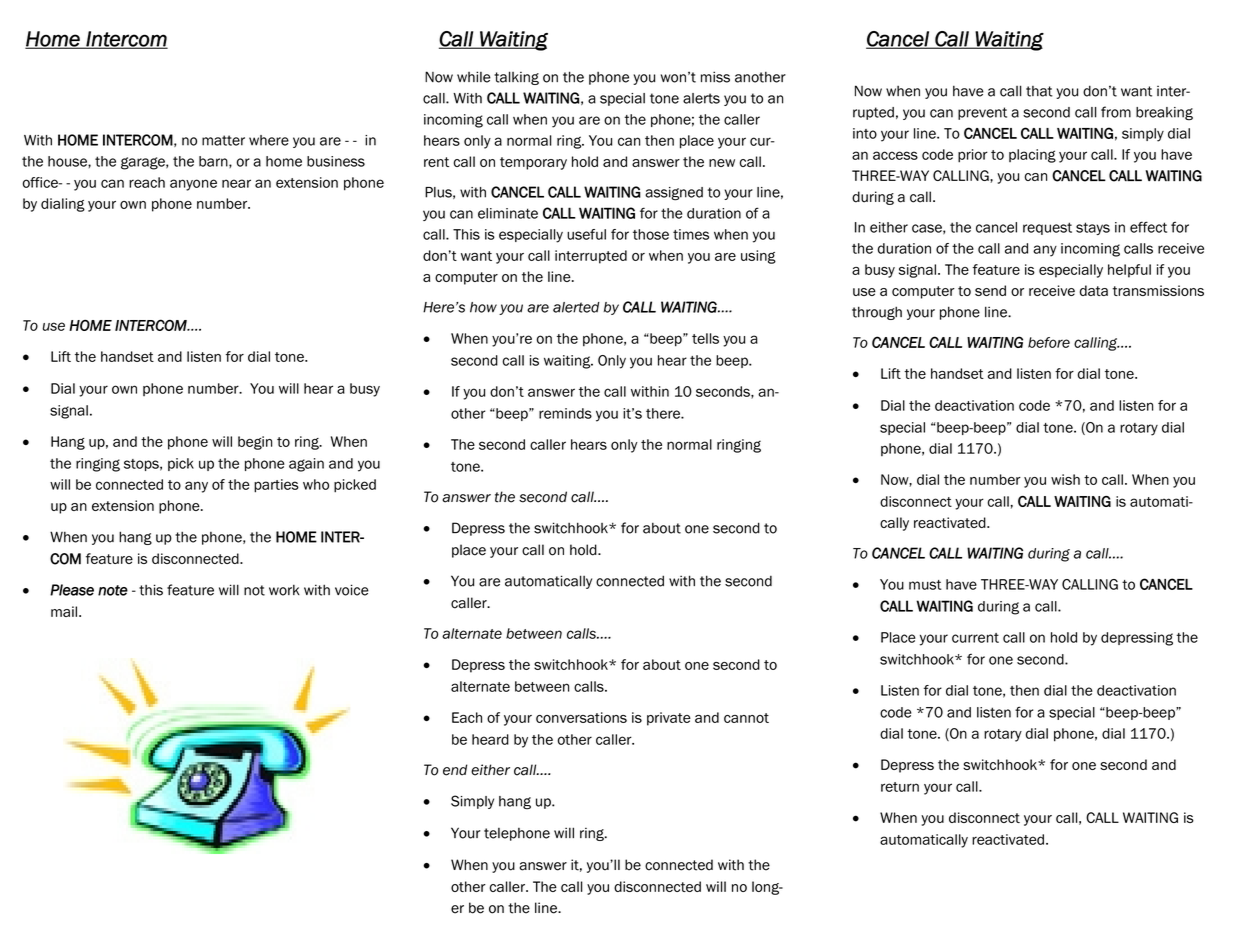 This page has width=1233, height=952. I want to click on private, so click(669, 719).
